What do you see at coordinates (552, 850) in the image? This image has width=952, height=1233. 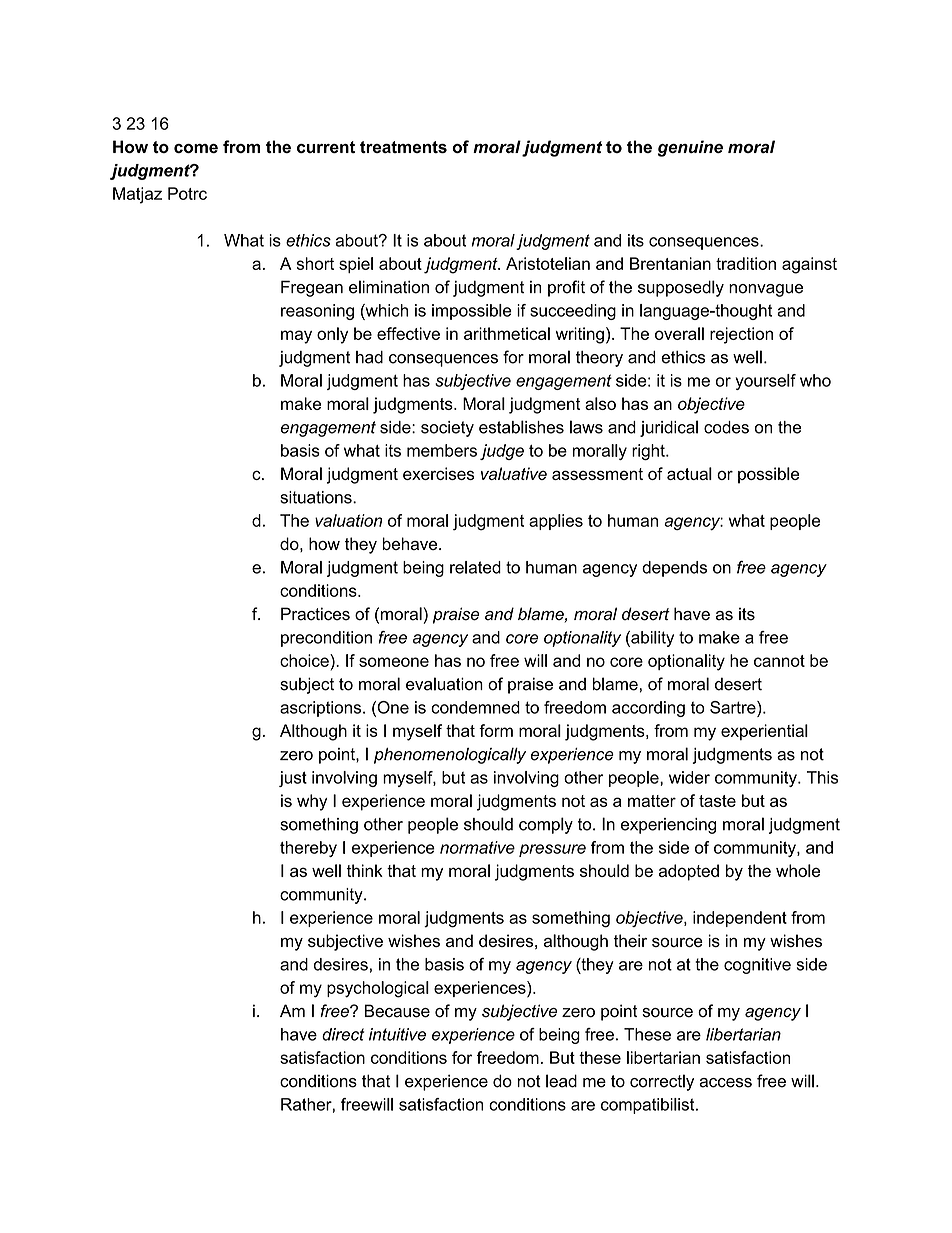 I see `pressure` at bounding box center [552, 850].
